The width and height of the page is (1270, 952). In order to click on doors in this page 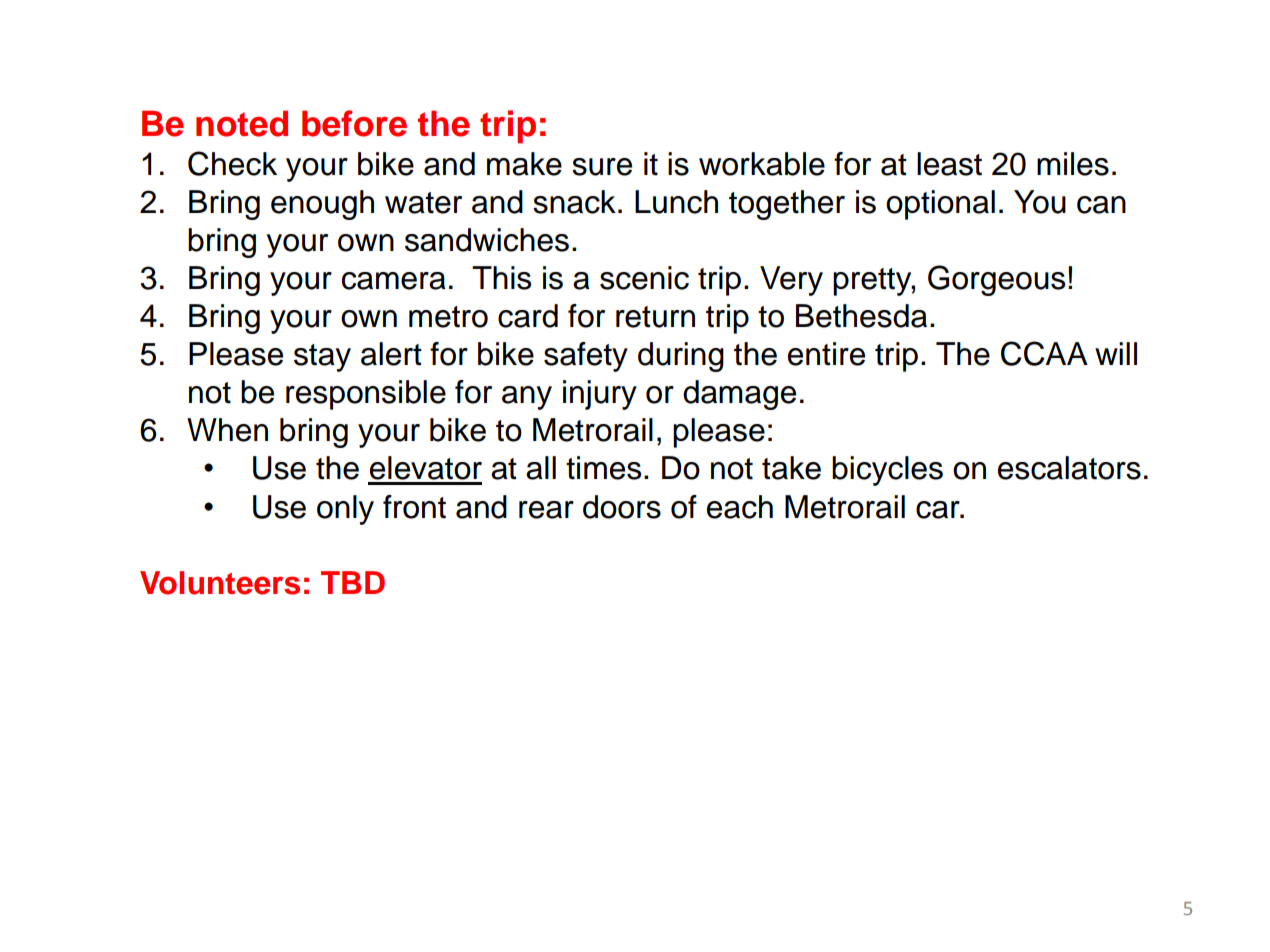, I will do `click(622, 507)`.
